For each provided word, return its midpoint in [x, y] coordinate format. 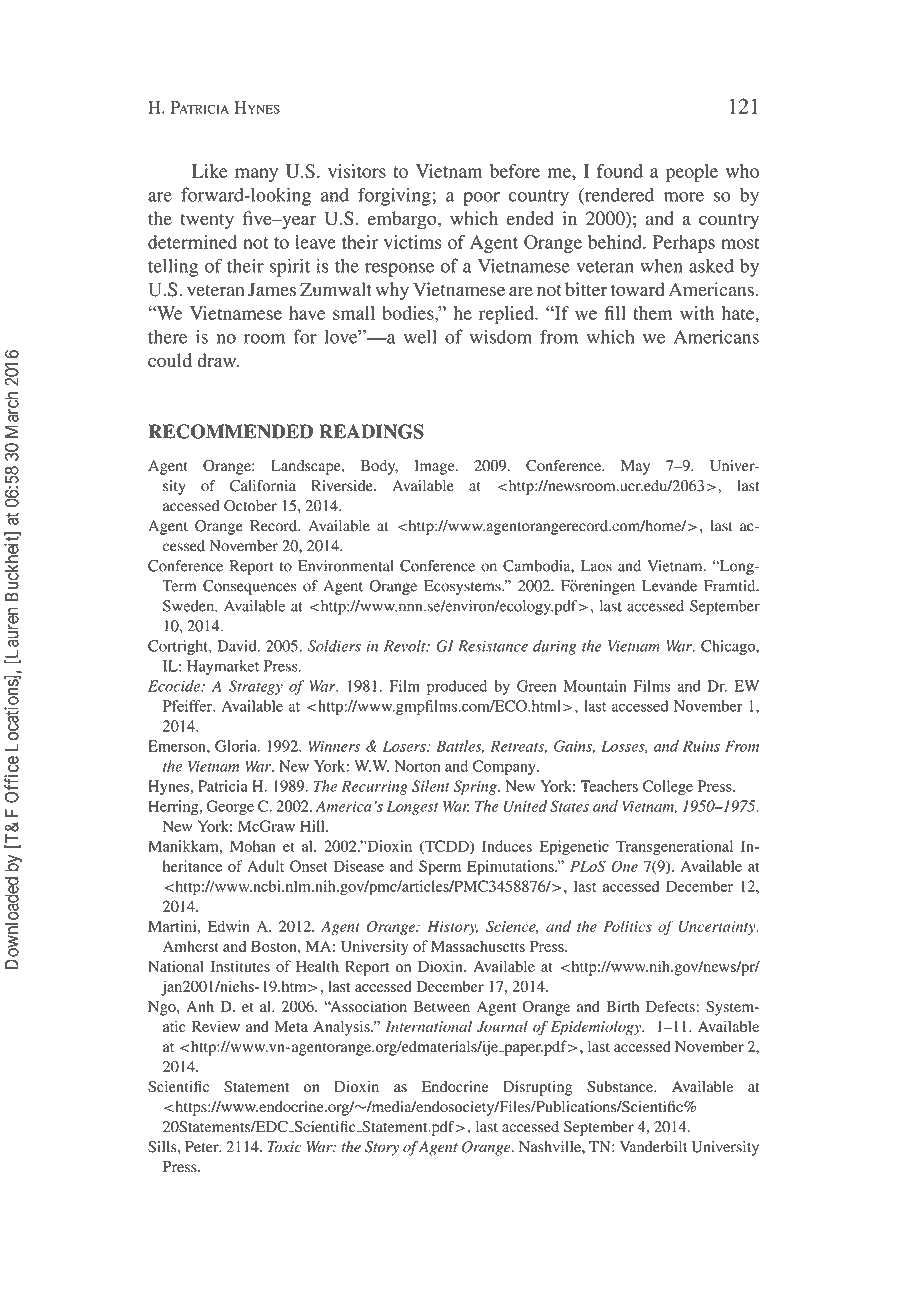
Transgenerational [674, 848]
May [635, 467]
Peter [203, 1147]
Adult [265, 866]
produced [457, 687]
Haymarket [223, 667]
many [256, 175]
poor [481, 199]
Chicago [729, 647]
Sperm [440, 868]
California [263, 485]
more [684, 197]
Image [435, 467]
